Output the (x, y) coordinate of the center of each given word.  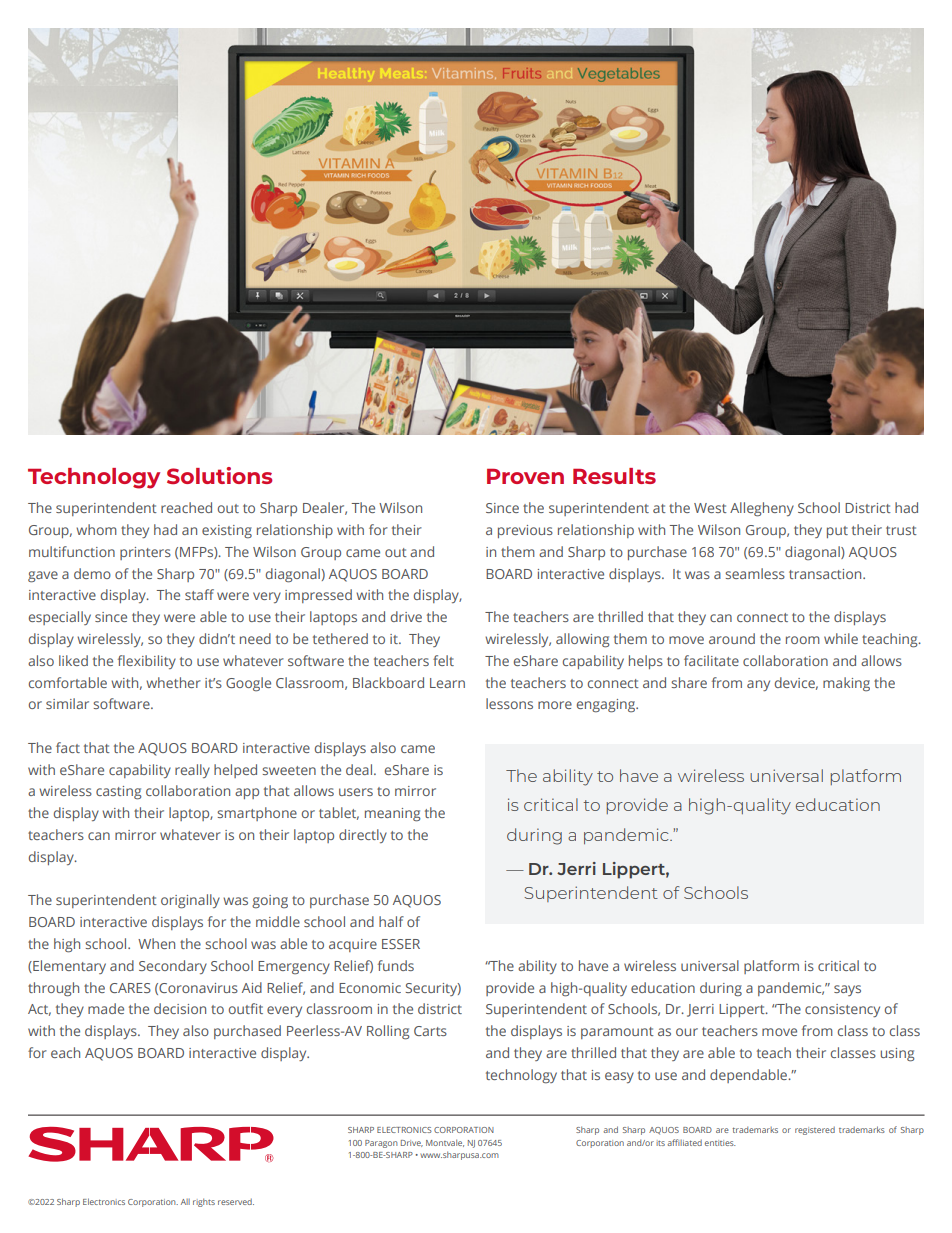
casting (118, 793)
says (847, 990)
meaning (392, 815)
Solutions (219, 475)
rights (204, 1202)
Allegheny (762, 509)
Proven (525, 476)
